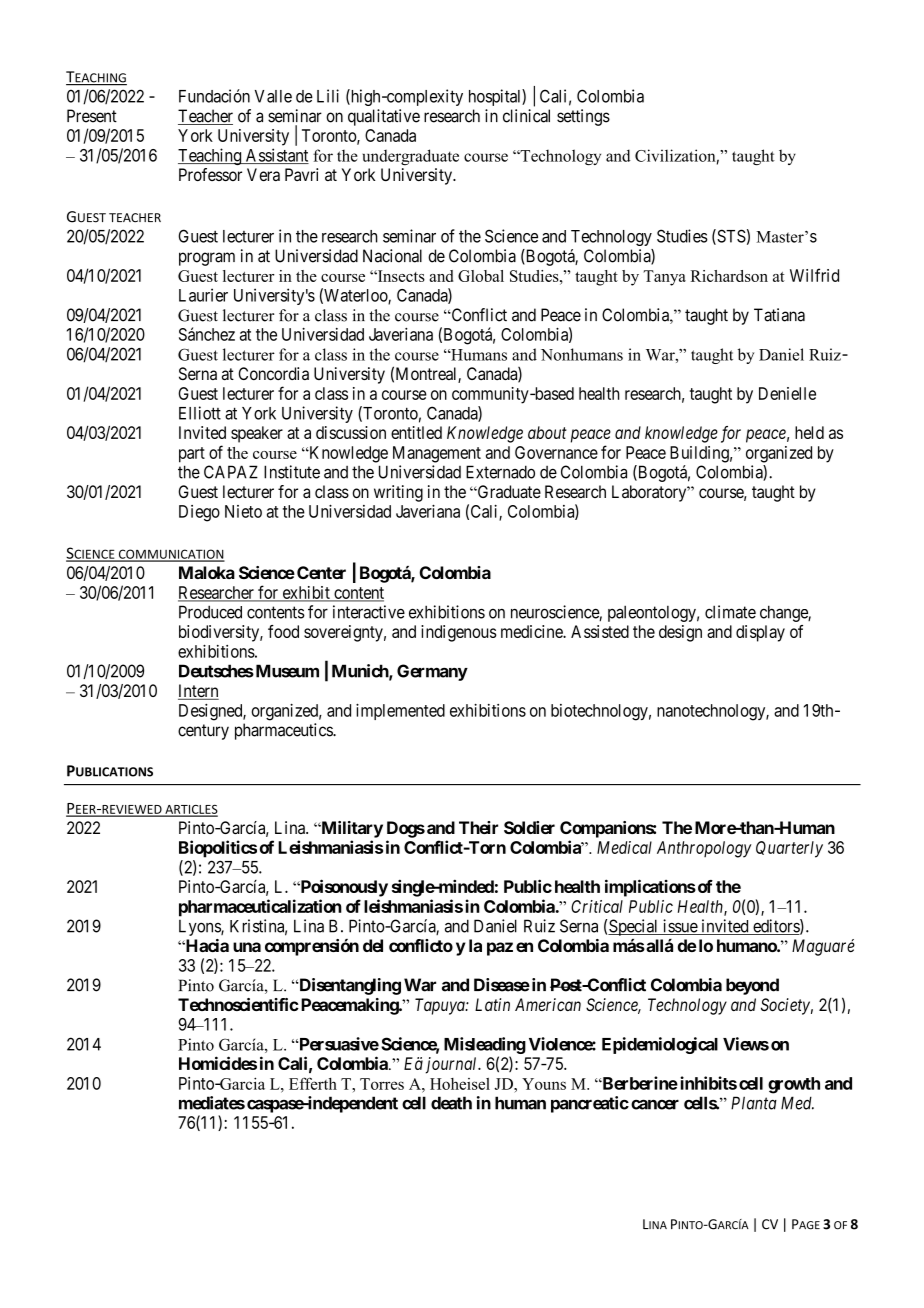  What do you see at coordinates (247, 947) in the screenshot?
I see `una` at bounding box center [247, 947].
